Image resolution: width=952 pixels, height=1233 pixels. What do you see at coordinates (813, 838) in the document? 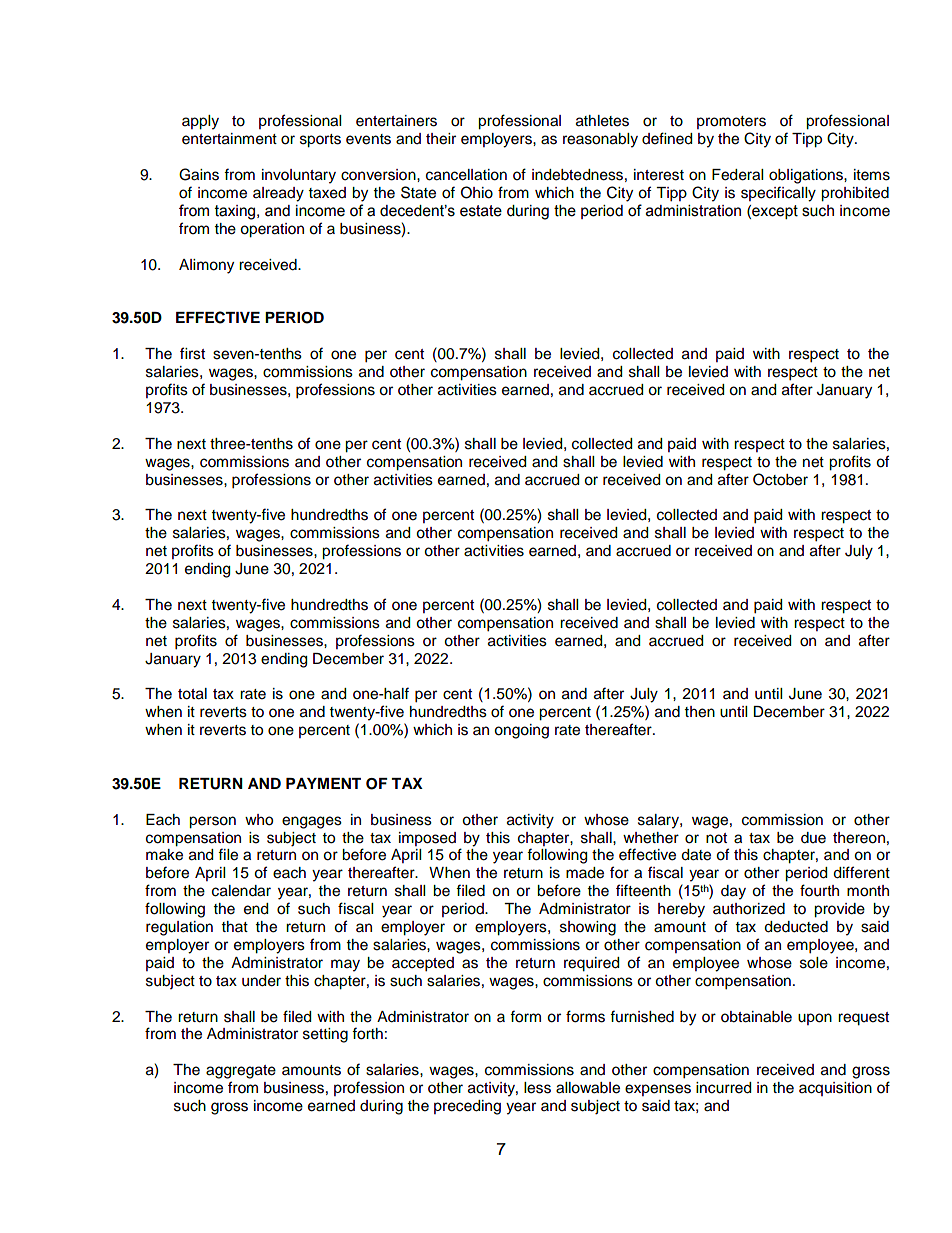
I see `due` at bounding box center [813, 838].
